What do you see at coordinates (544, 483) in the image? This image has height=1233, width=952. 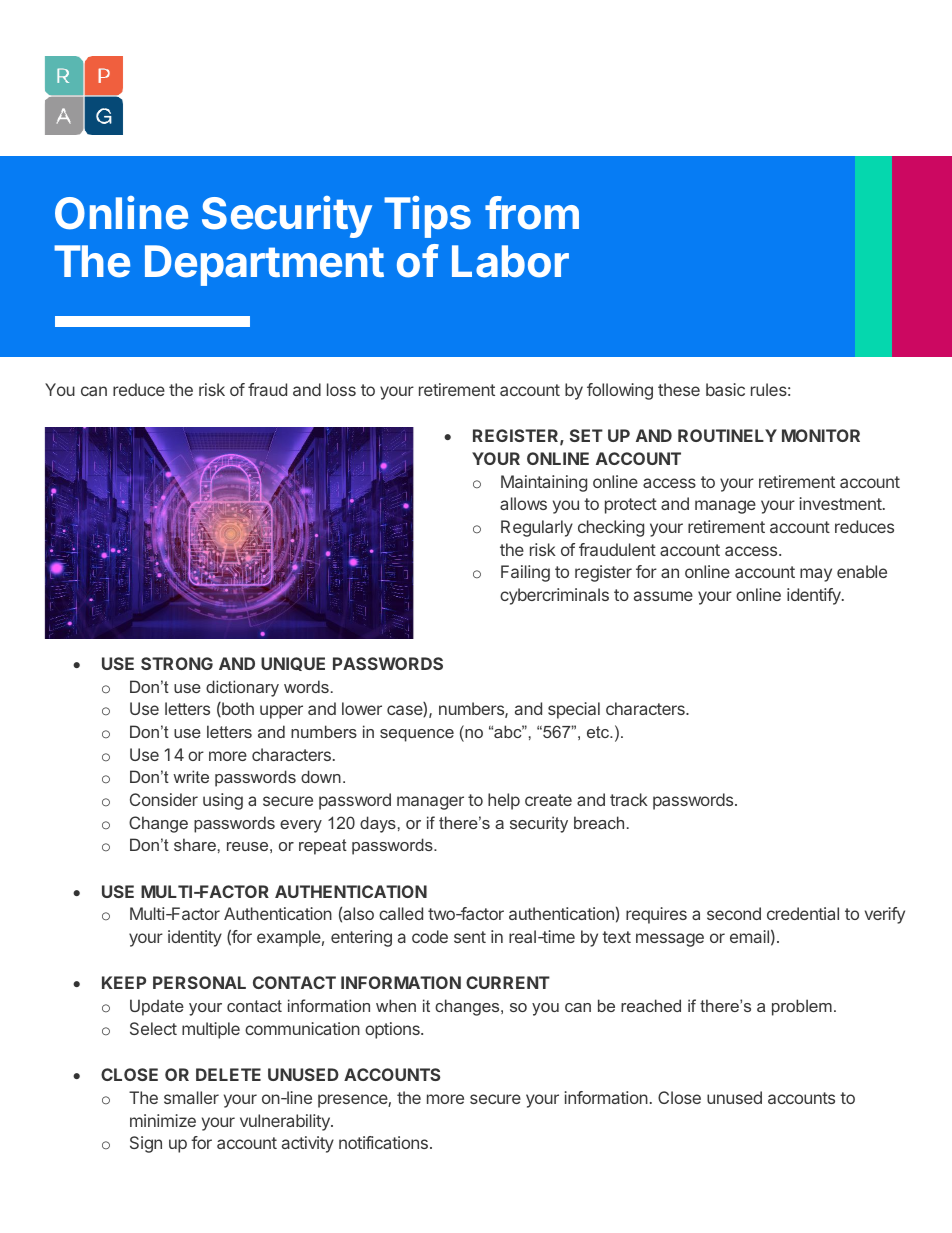 I see `Maintaining` at bounding box center [544, 483].
